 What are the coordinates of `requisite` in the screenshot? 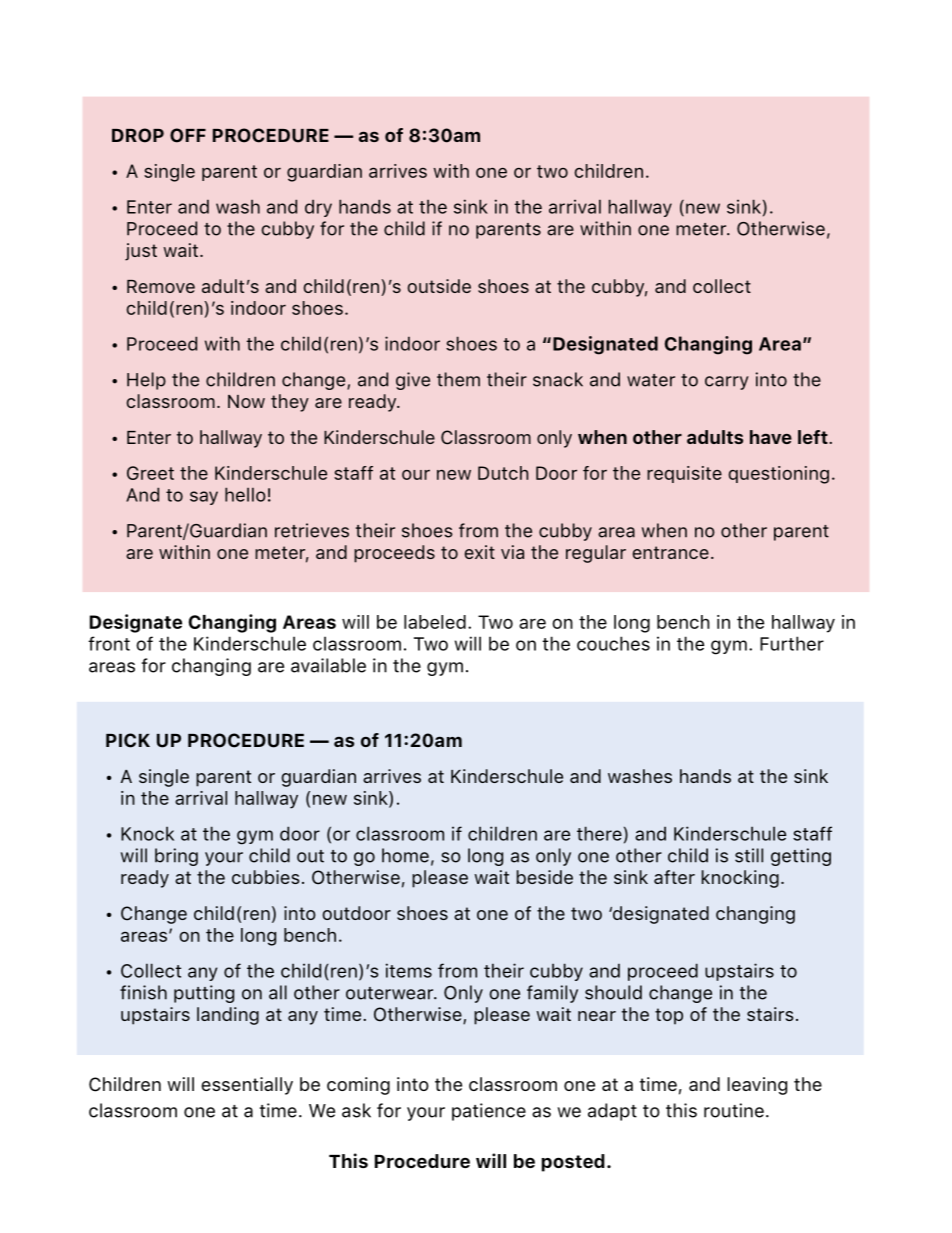 It's located at (684, 474).
